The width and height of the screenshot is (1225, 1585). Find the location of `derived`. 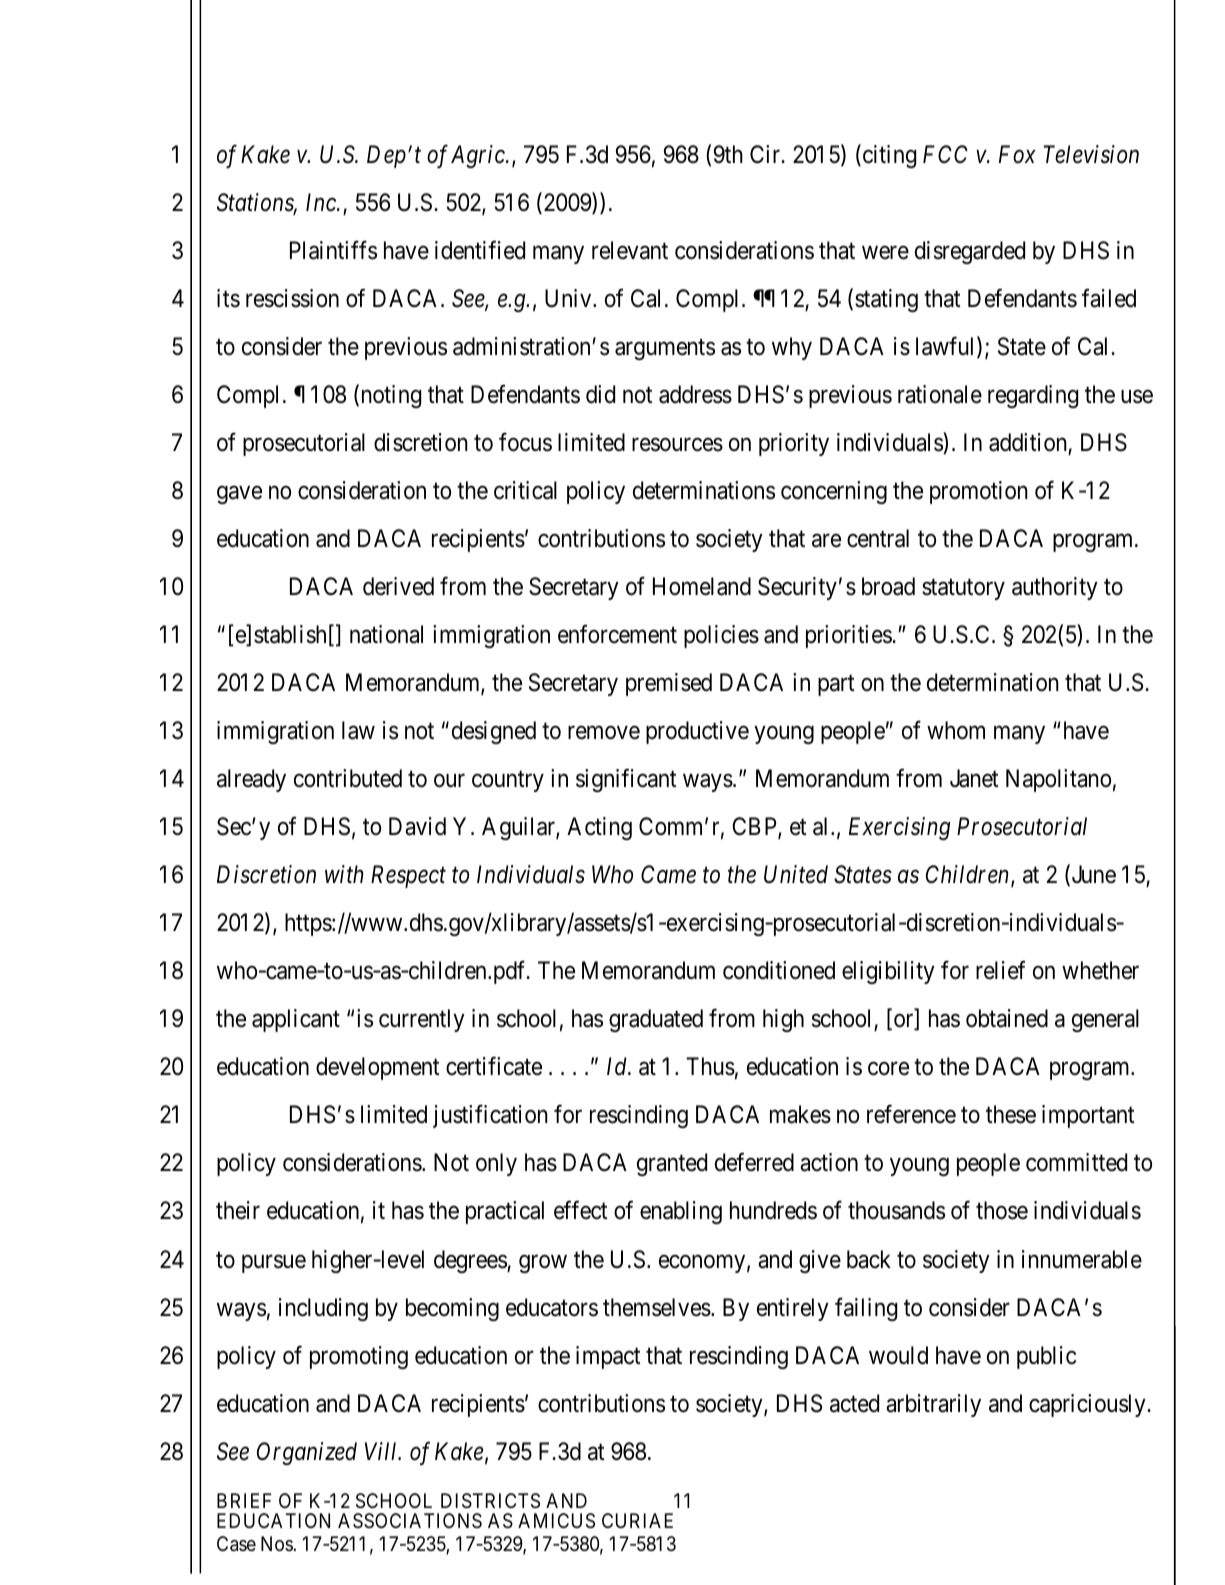

derived is located at coordinates (398, 586).
